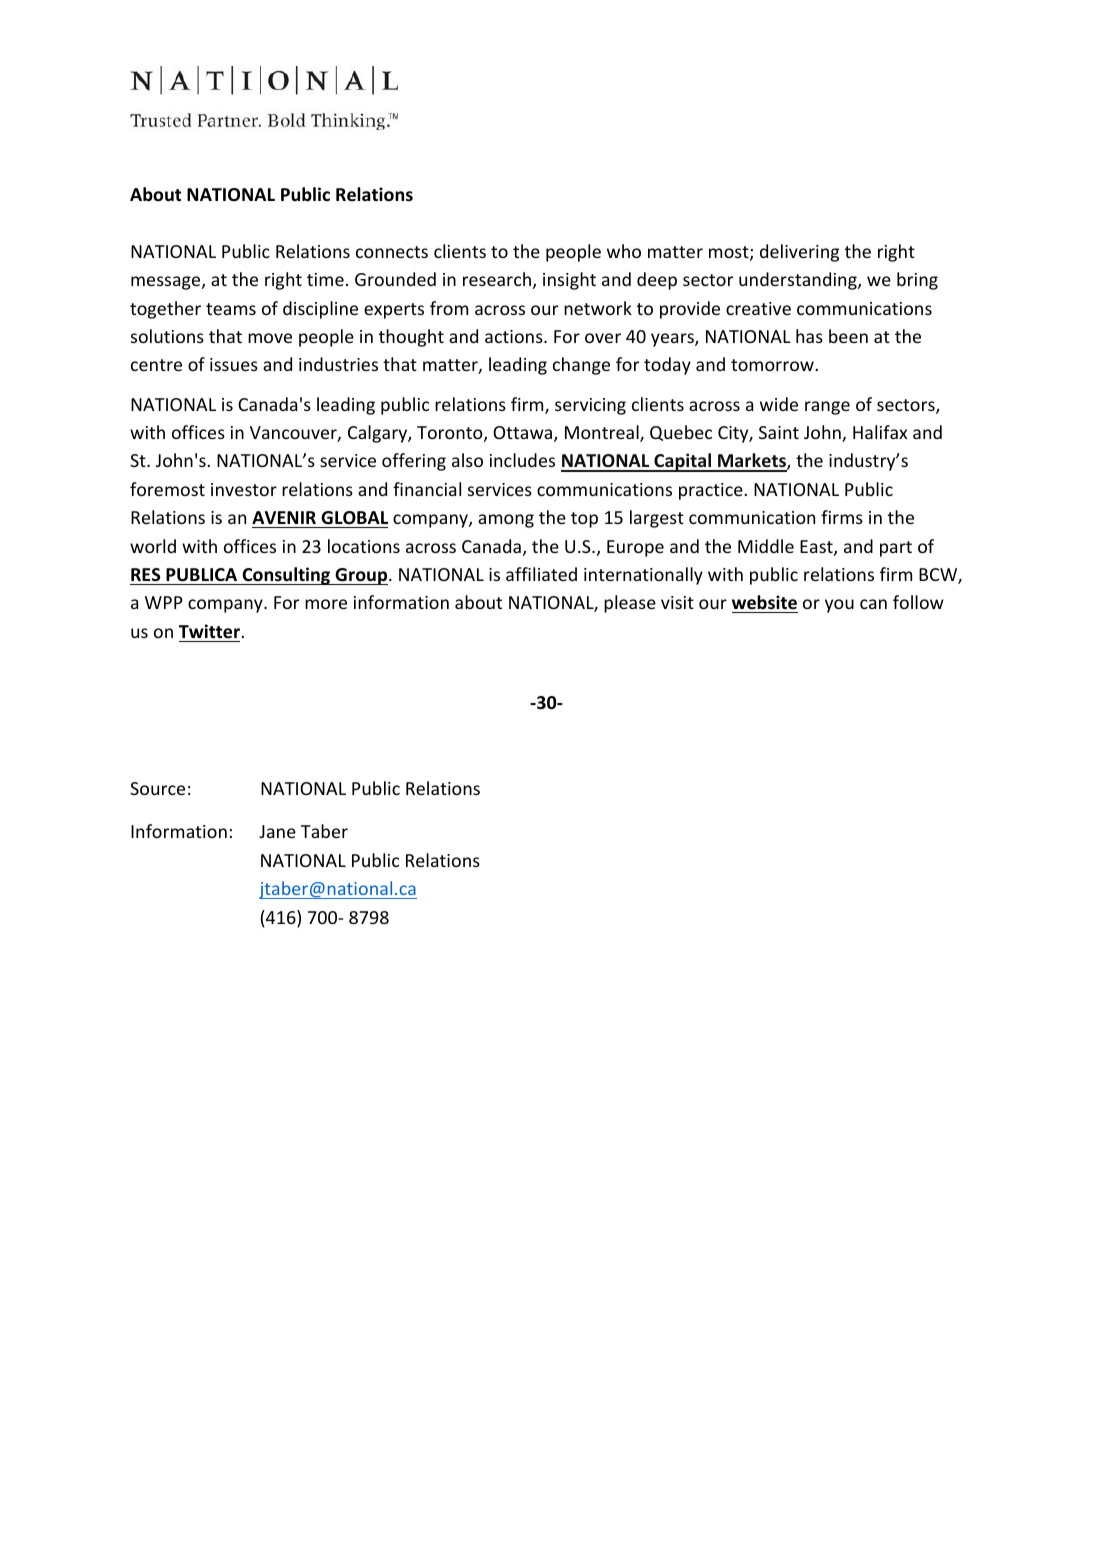 The height and width of the screenshot is (1547, 1093). Describe the element at coordinates (839, 606) in the screenshot. I see `you` at that location.
